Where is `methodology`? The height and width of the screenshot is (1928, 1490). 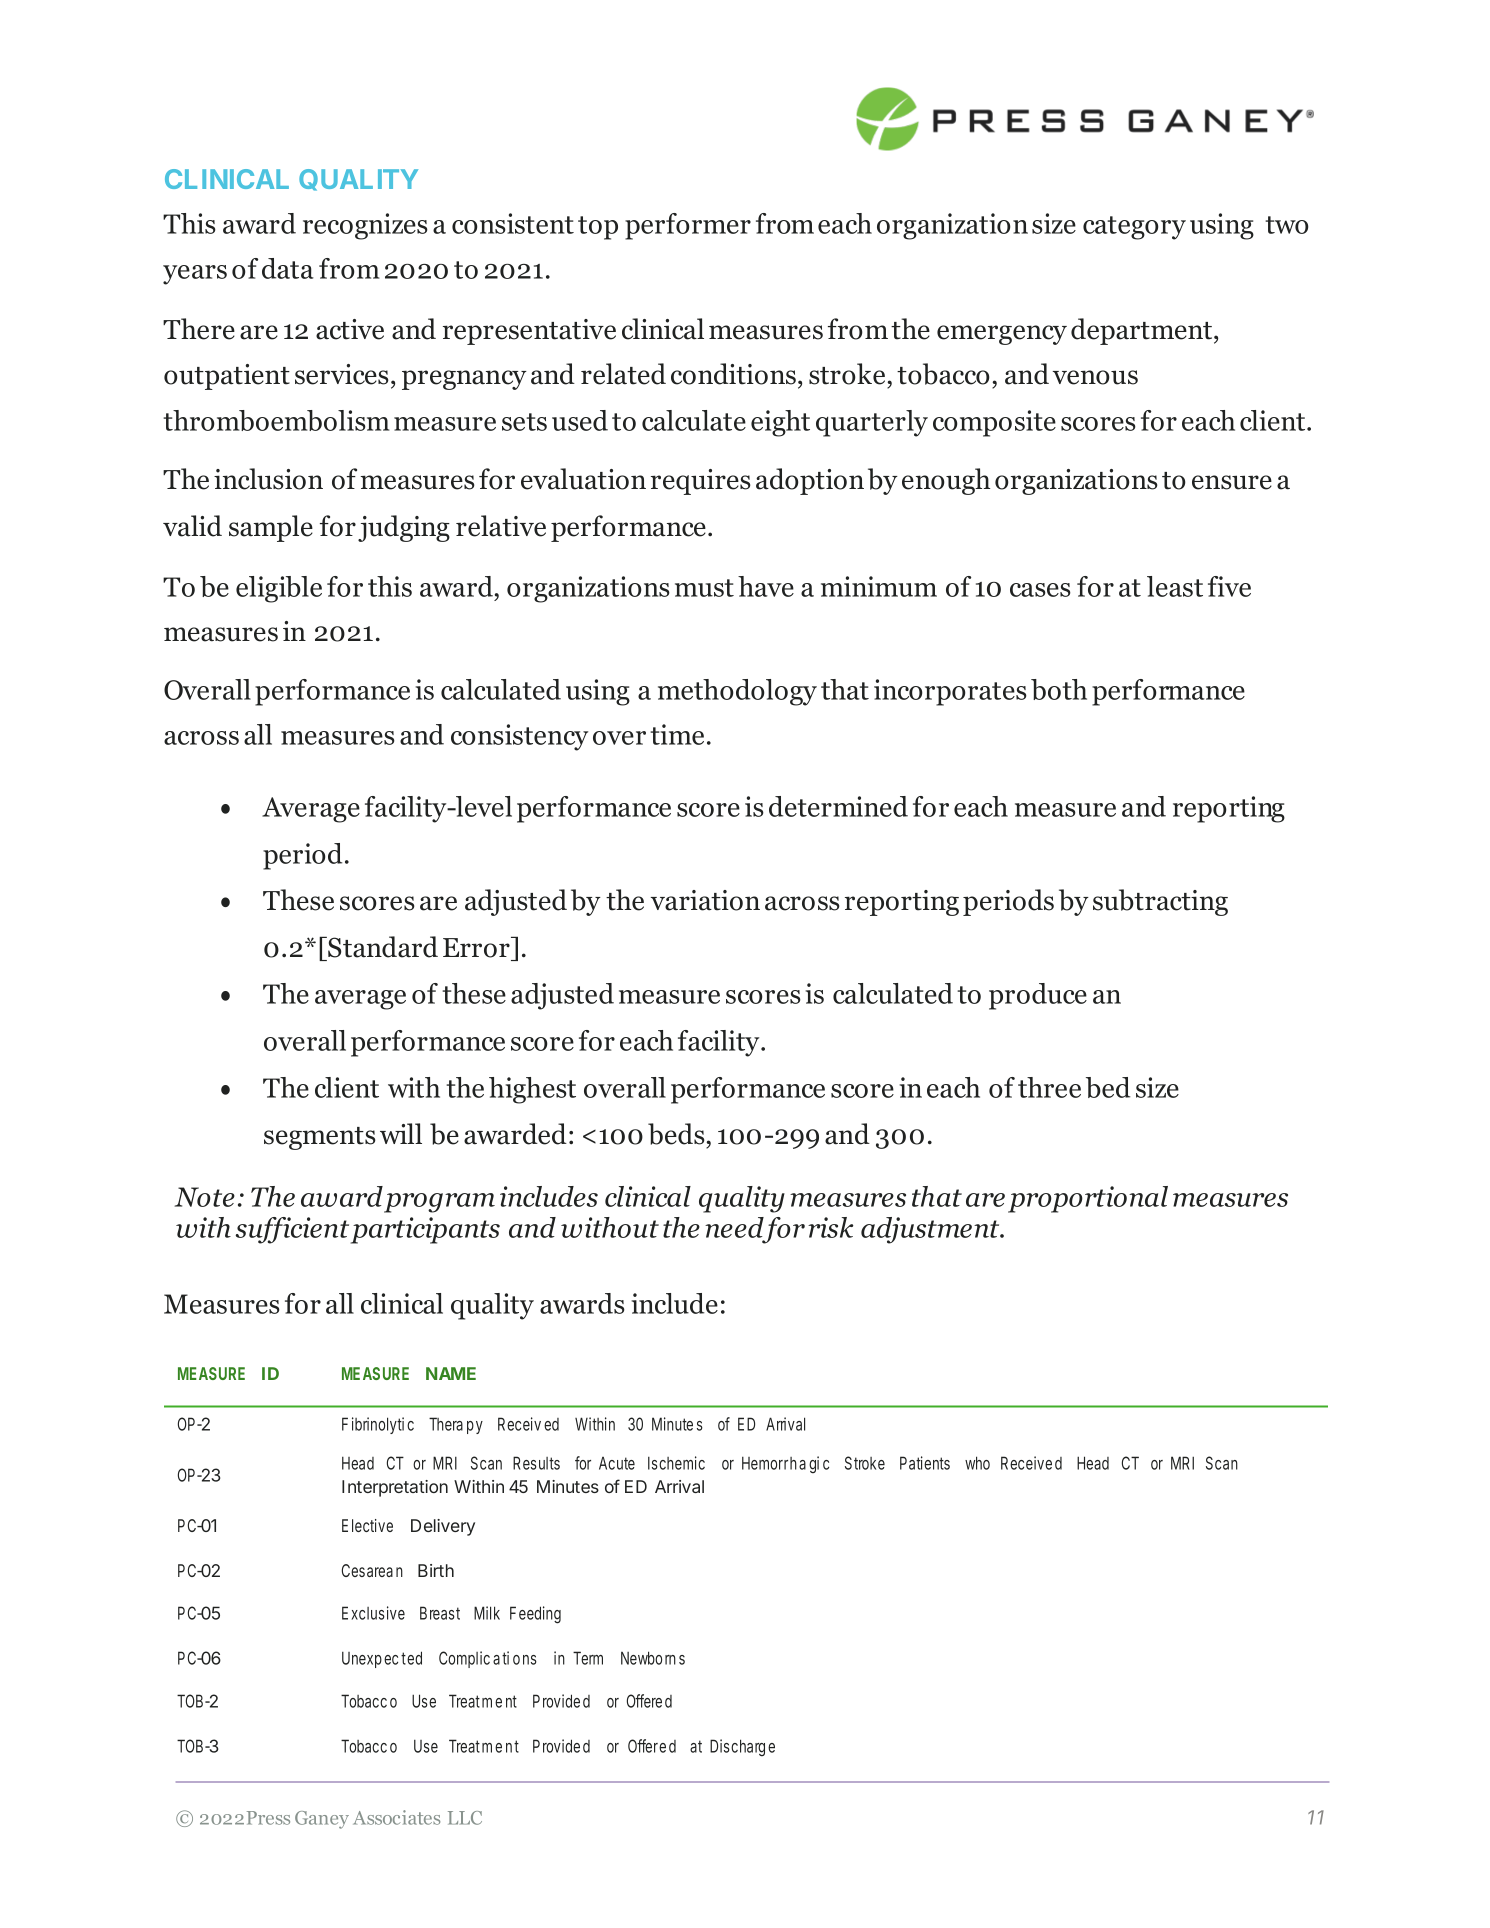
methodology is located at coordinates (737, 692).
